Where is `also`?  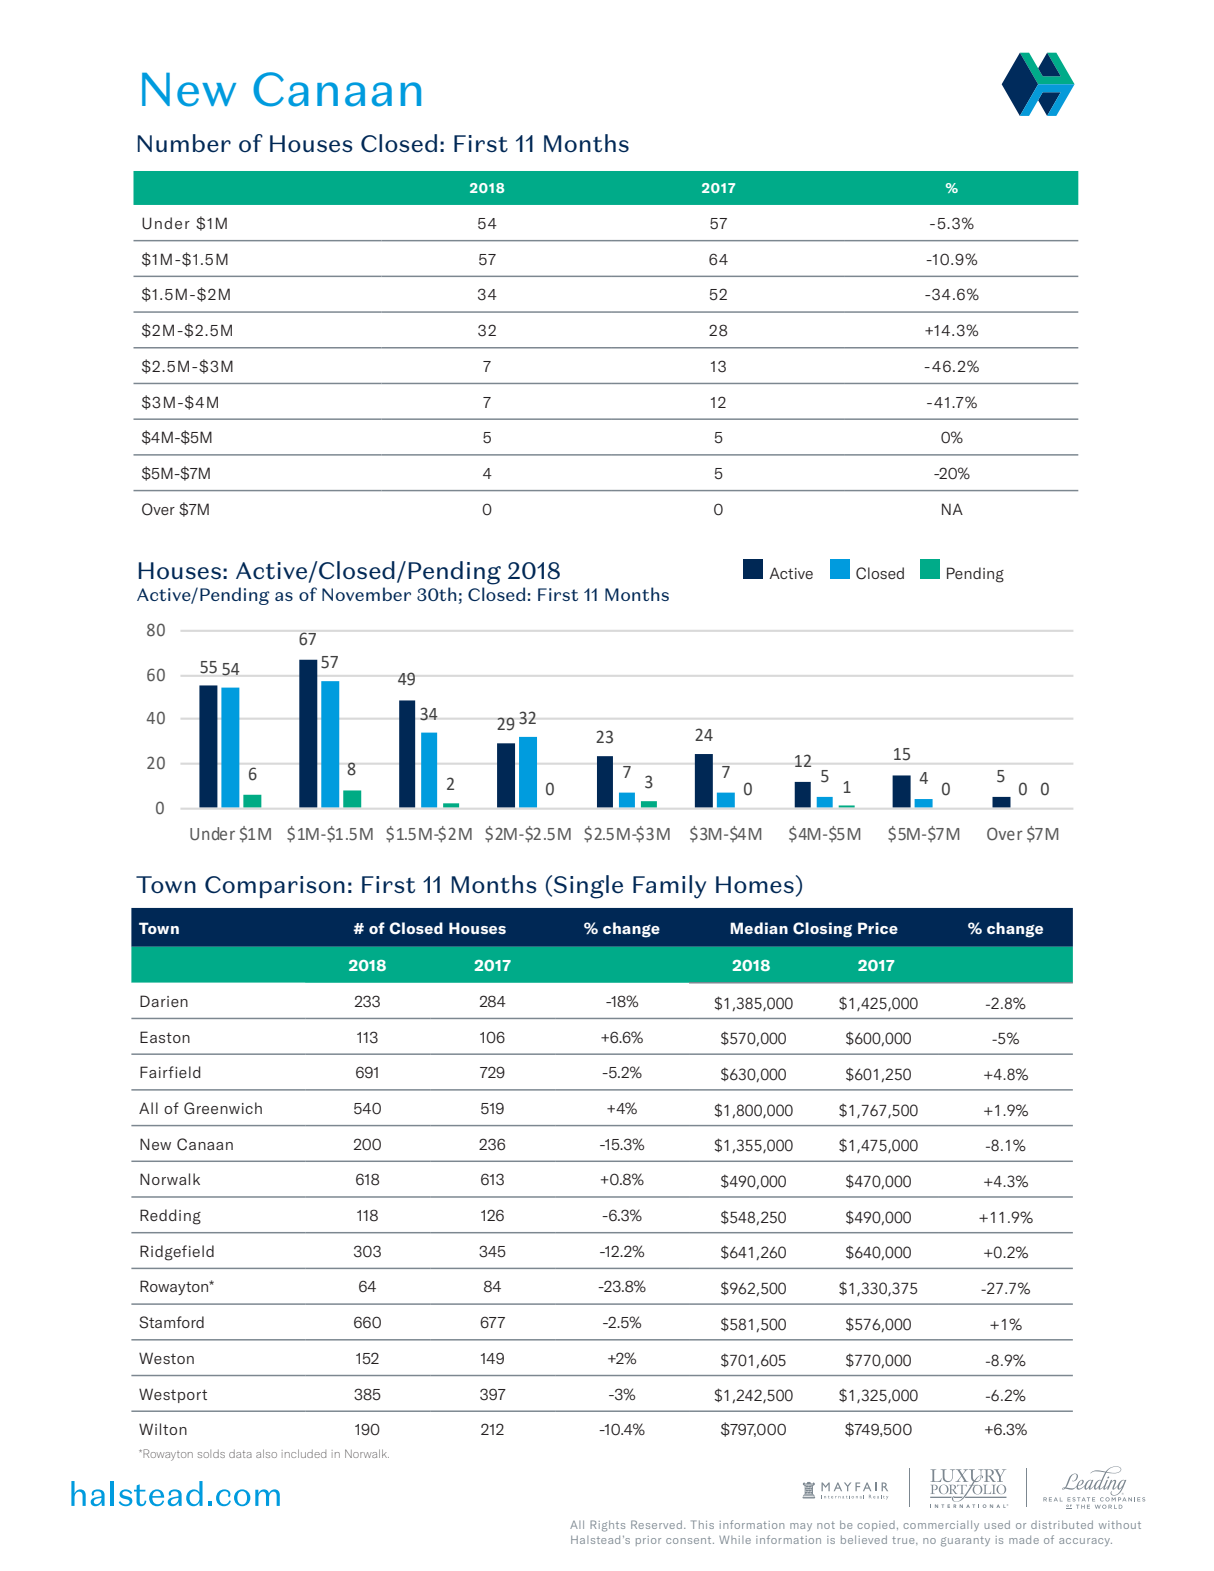
also is located at coordinates (266, 1453).
